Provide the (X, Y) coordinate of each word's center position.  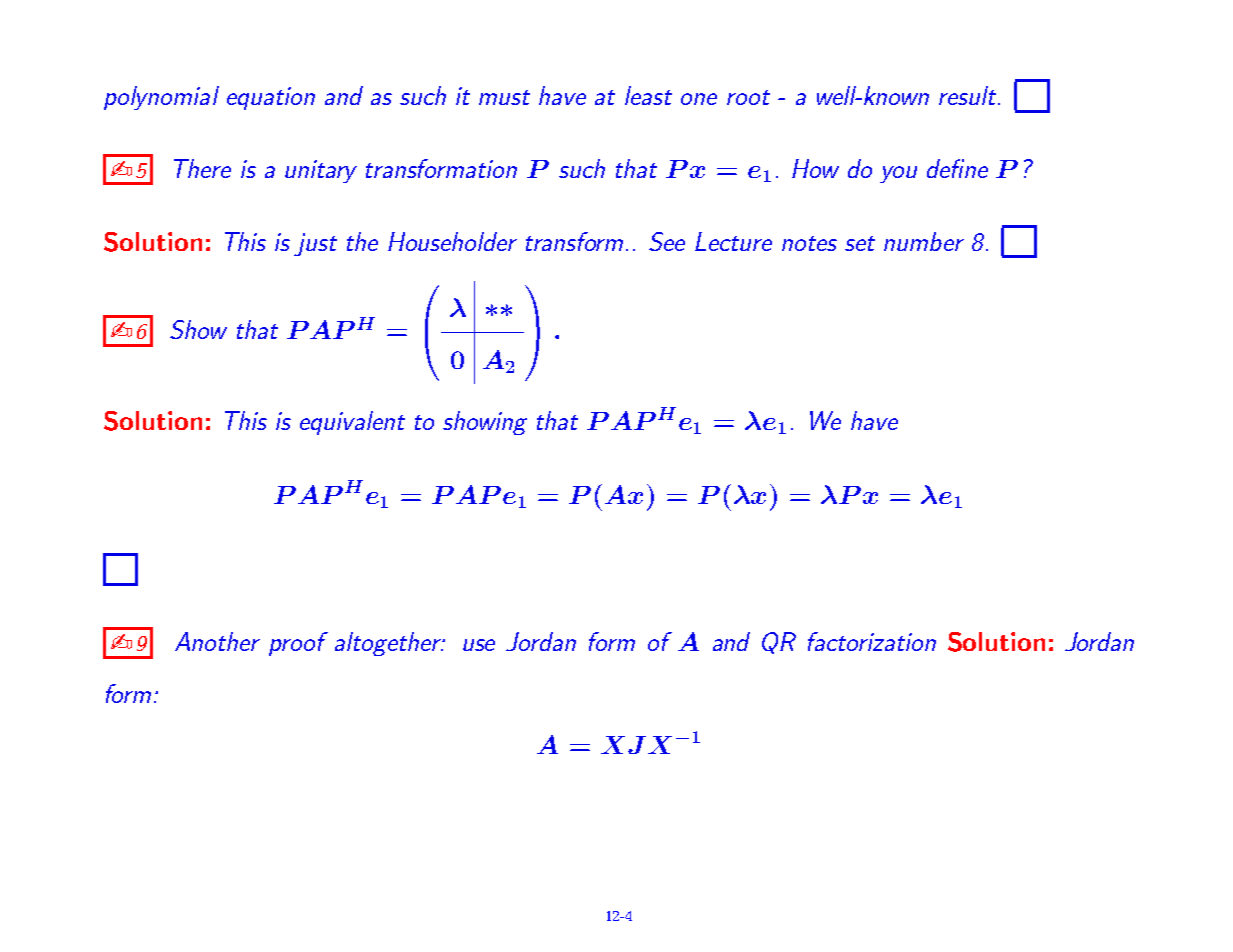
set (860, 243)
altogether (389, 644)
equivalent (352, 423)
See (667, 241)
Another (217, 641)
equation (271, 98)
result (969, 95)
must (504, 97)
